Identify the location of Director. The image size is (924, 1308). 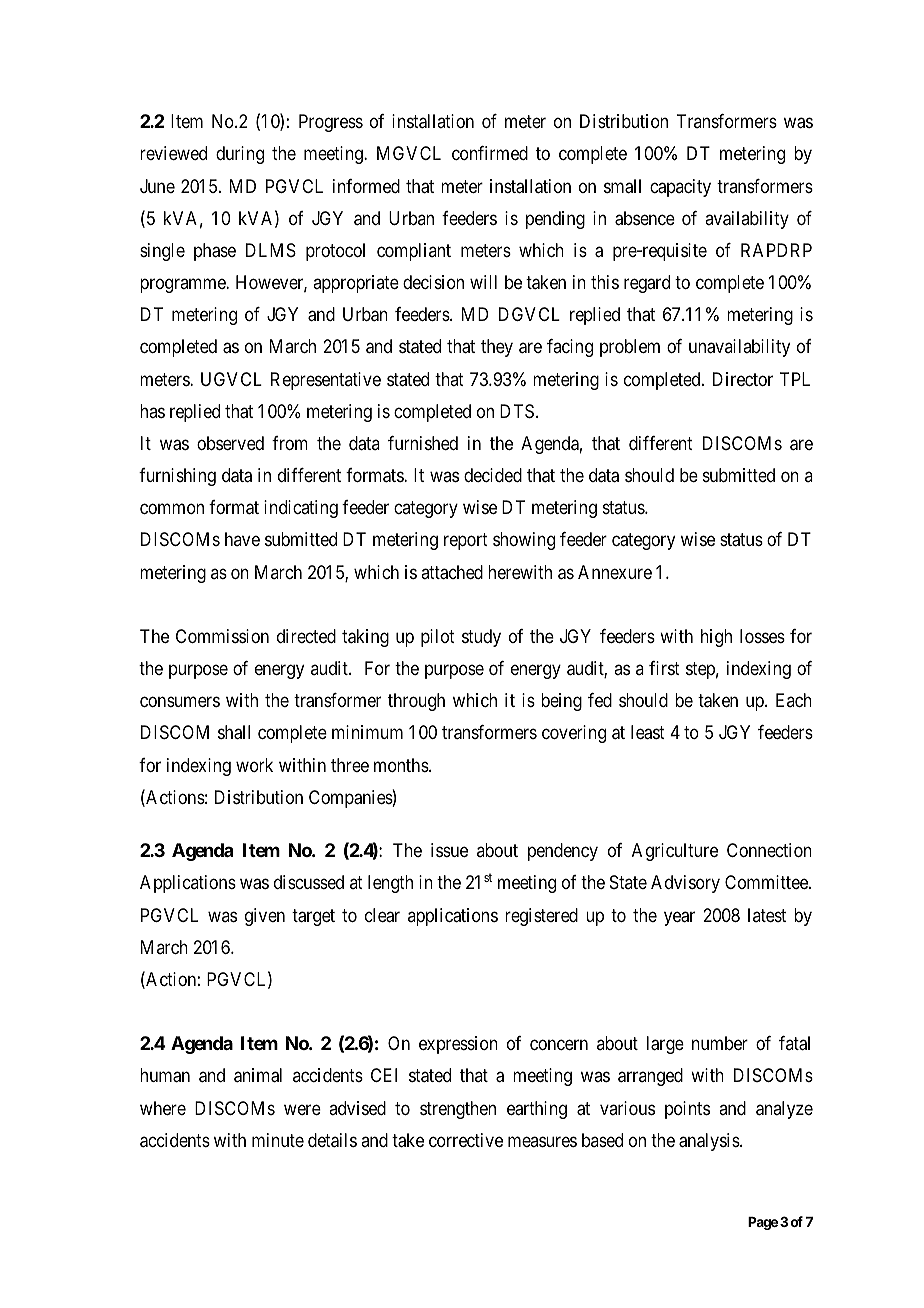
(743, 379).
